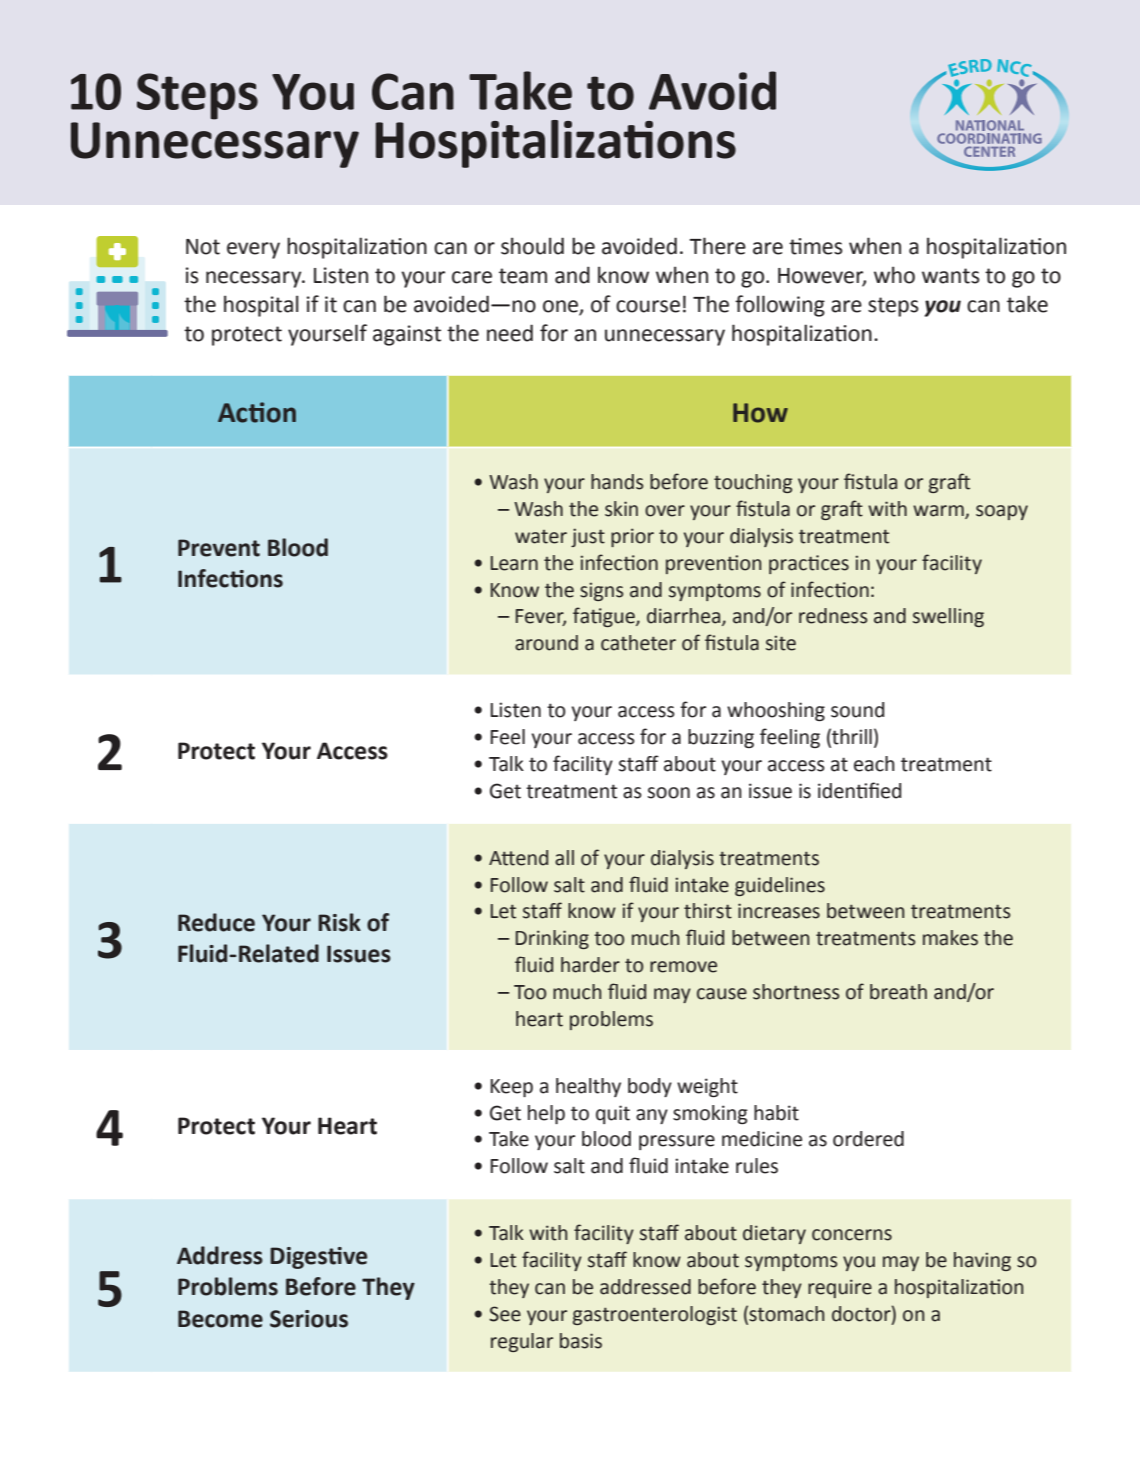  What do you see at coordinates (339, 922) in the image?
I see `Risk` at bounding box center [339, 922].
